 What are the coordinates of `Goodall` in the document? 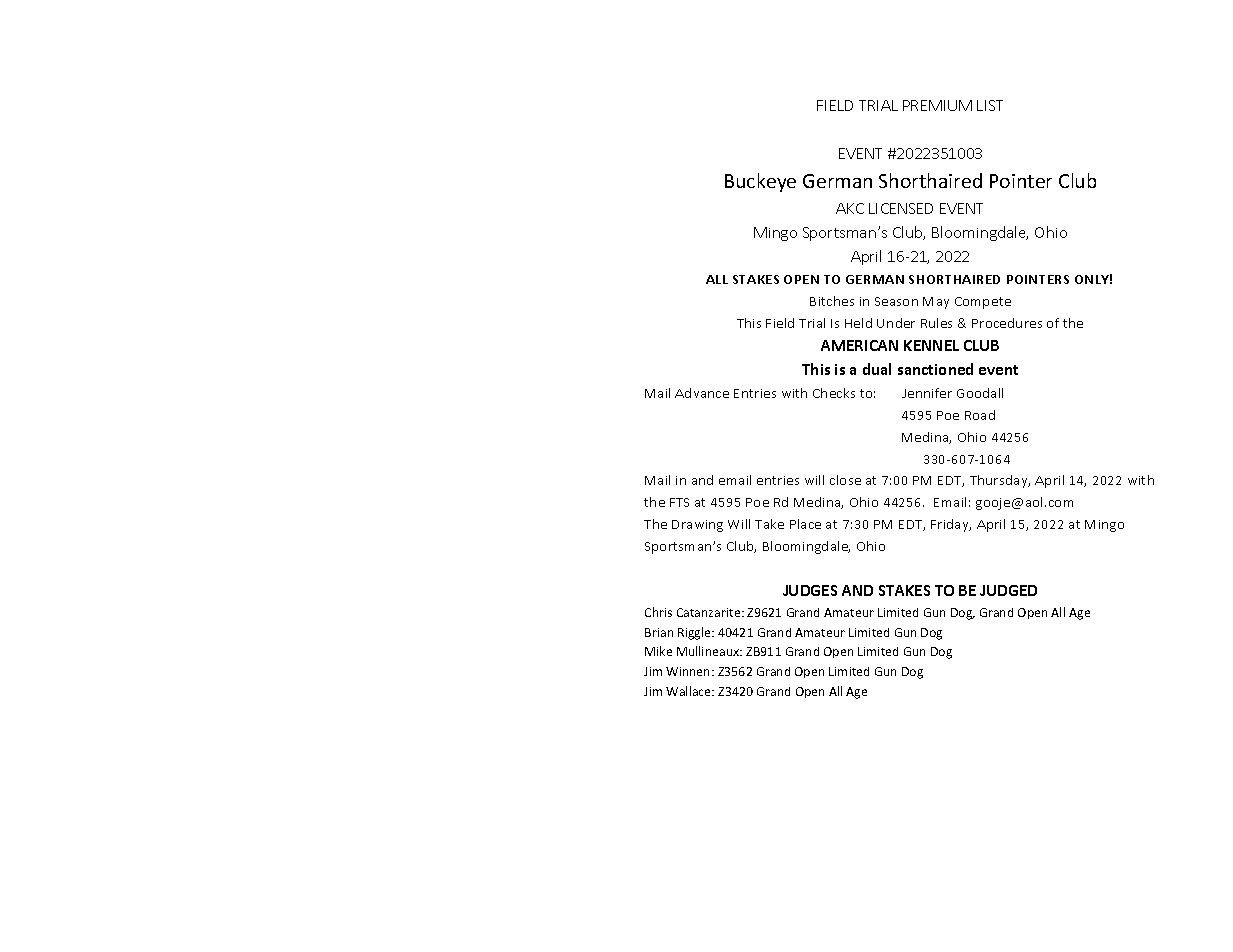 It's located at (980, 393).
